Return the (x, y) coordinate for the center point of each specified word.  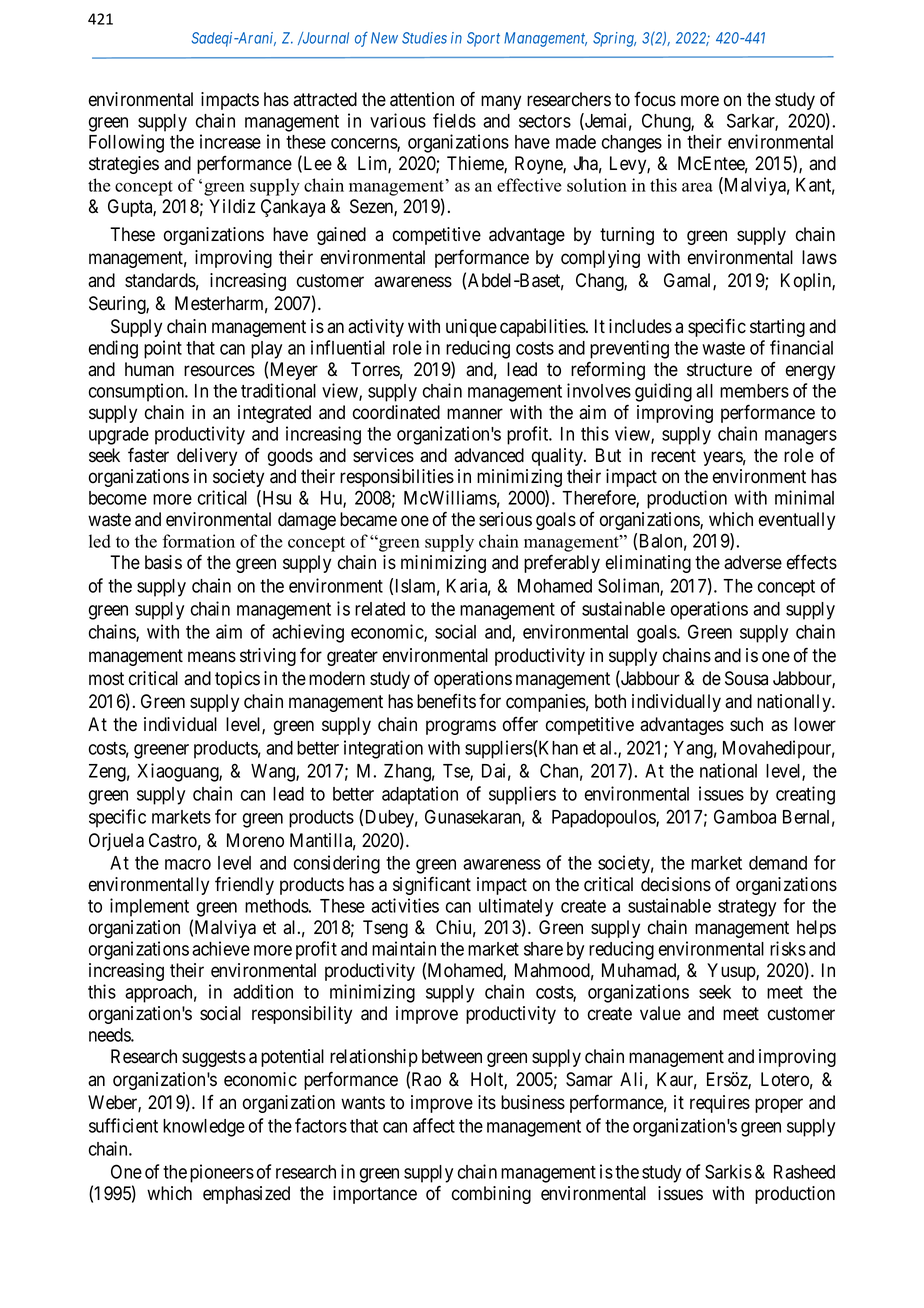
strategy (747, 908)
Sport (483, 39)
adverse (753, 562)
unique (471, 328)
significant (432, 885)
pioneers (222, 1173)
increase (230, 141)
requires (720, 1104)
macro (188, 864)
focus (655, 99)
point (163, 349)
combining (491, 1195)
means (212, 657)
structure (719, 370)
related (380, 609)
